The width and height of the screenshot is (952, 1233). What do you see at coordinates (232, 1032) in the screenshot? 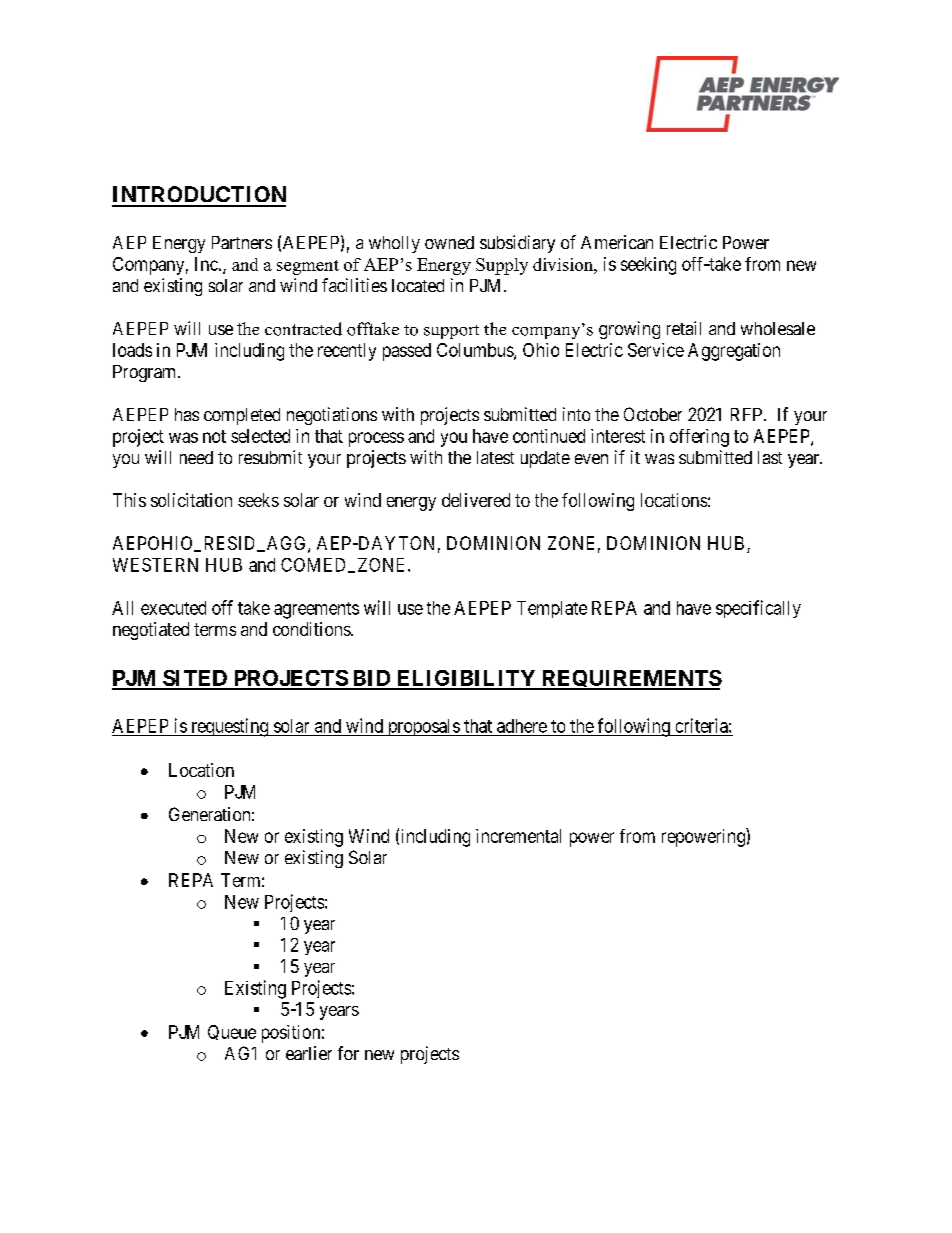
I see `Queue` at bounding box center [232, 1032].
